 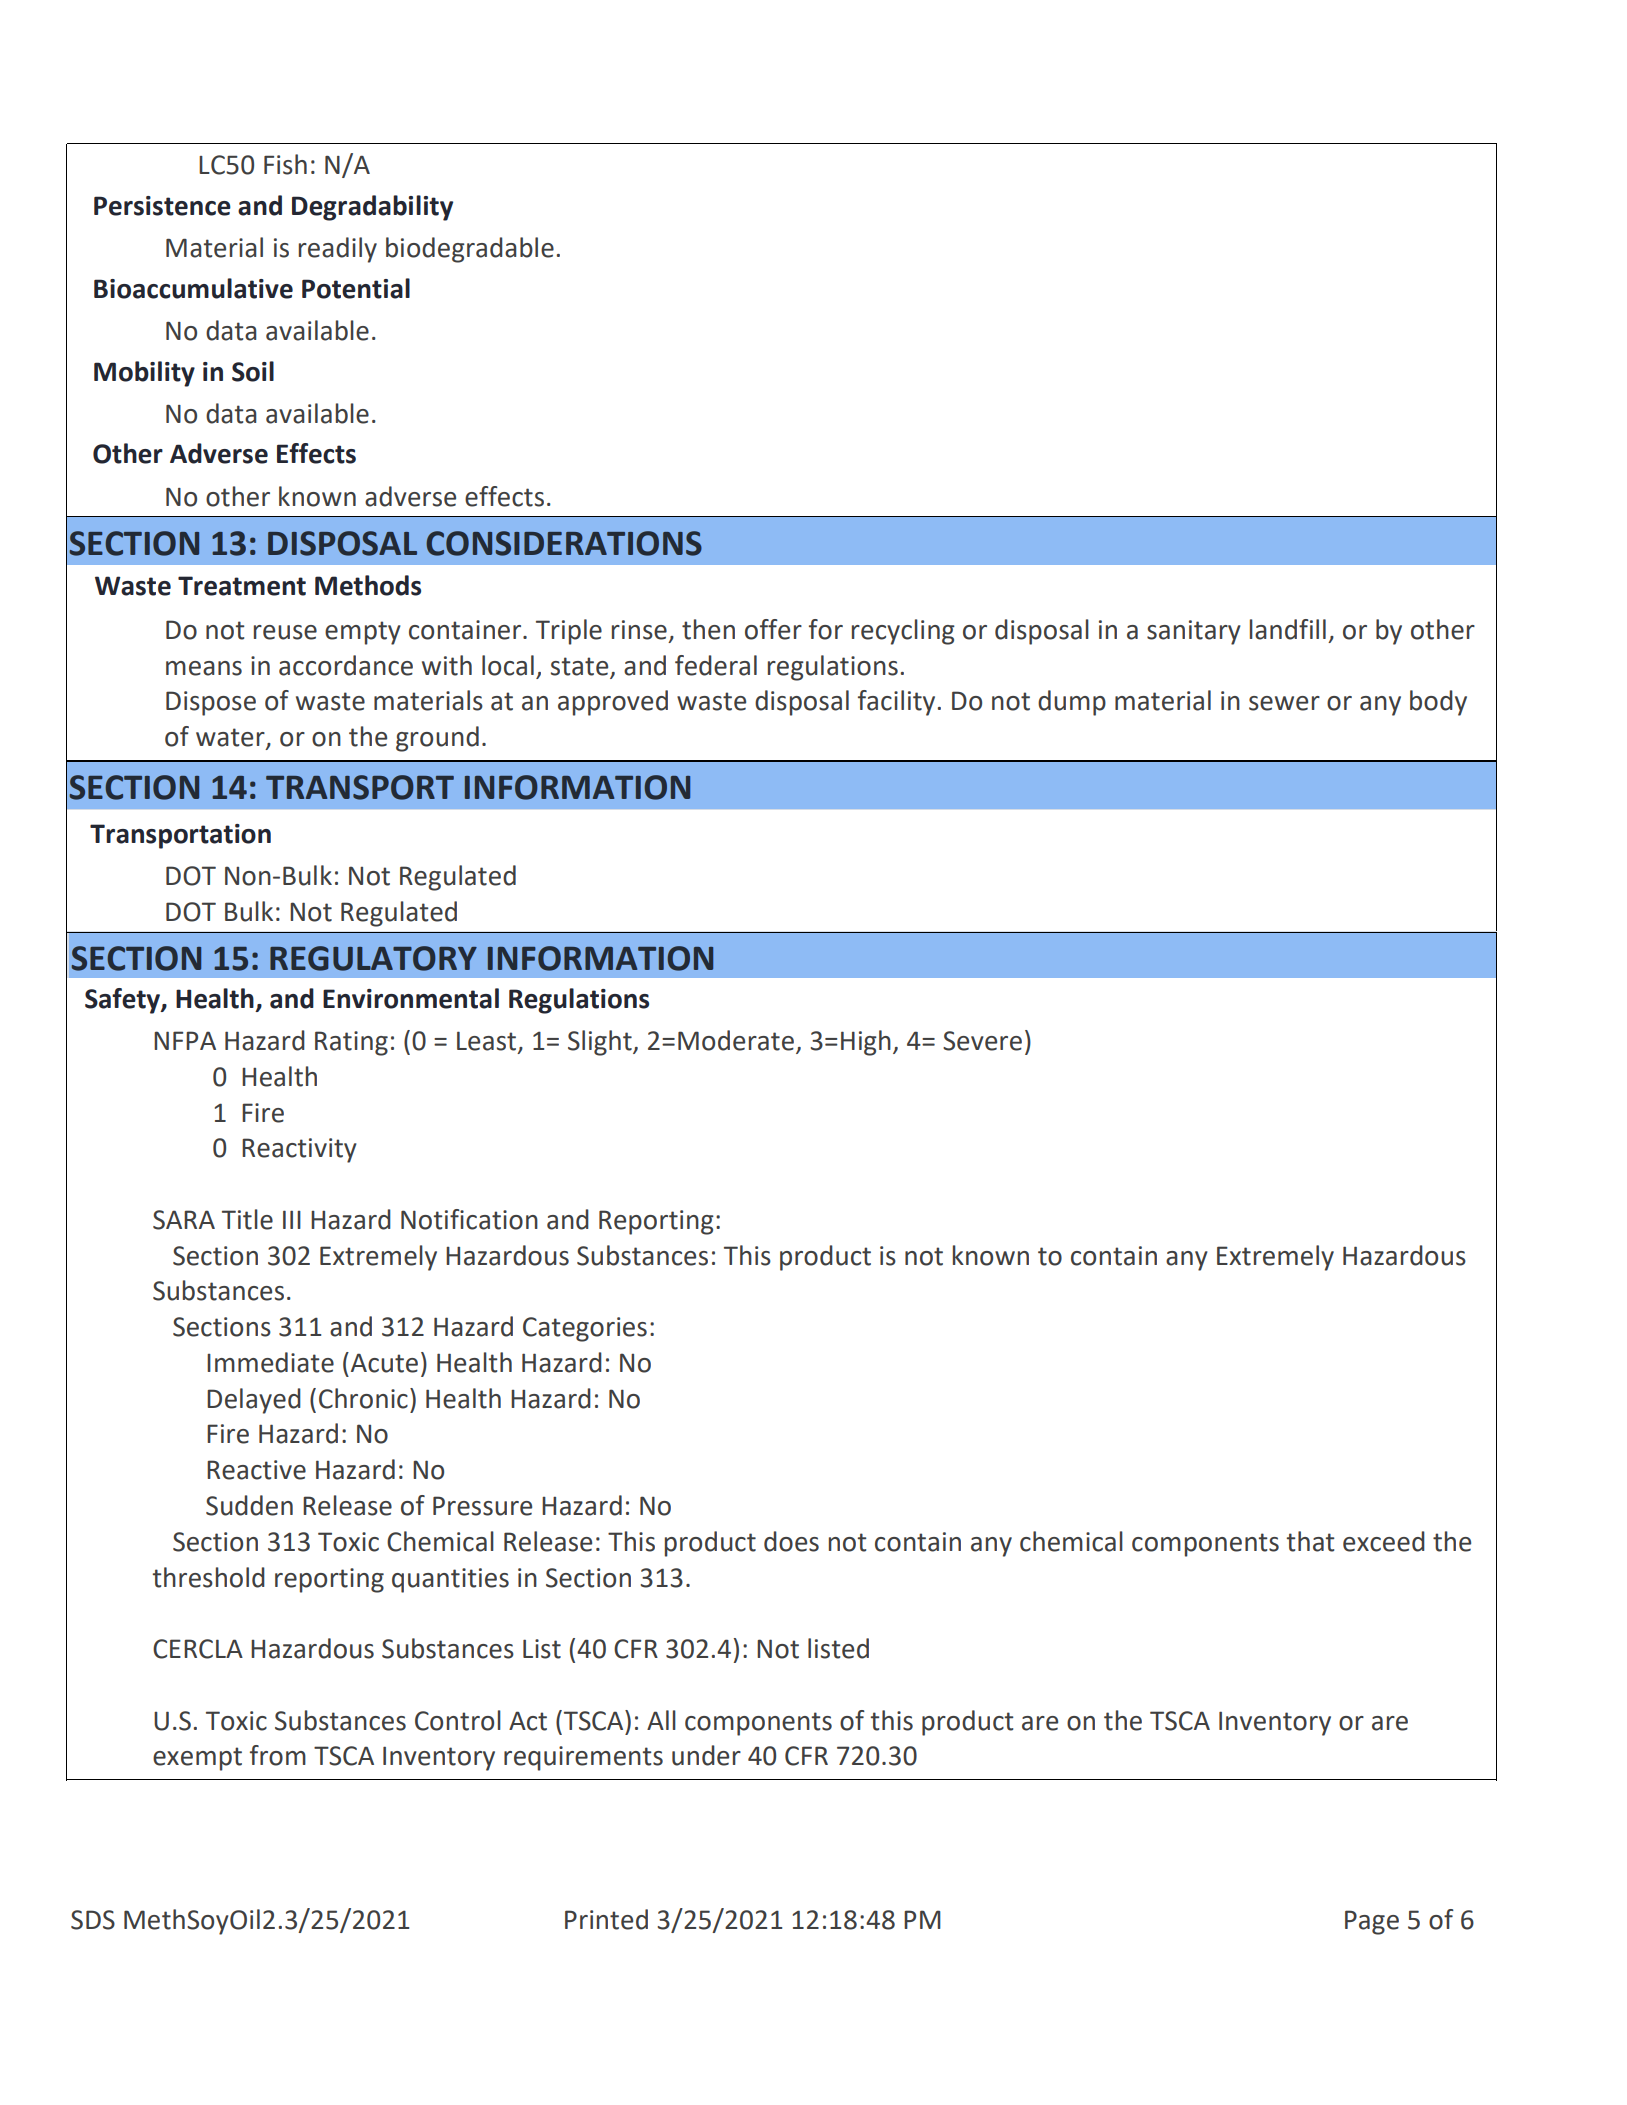 What do you see at coordinates (896, 703) in the screenshot?
I see `facility` at bounding box center [896, 703].
